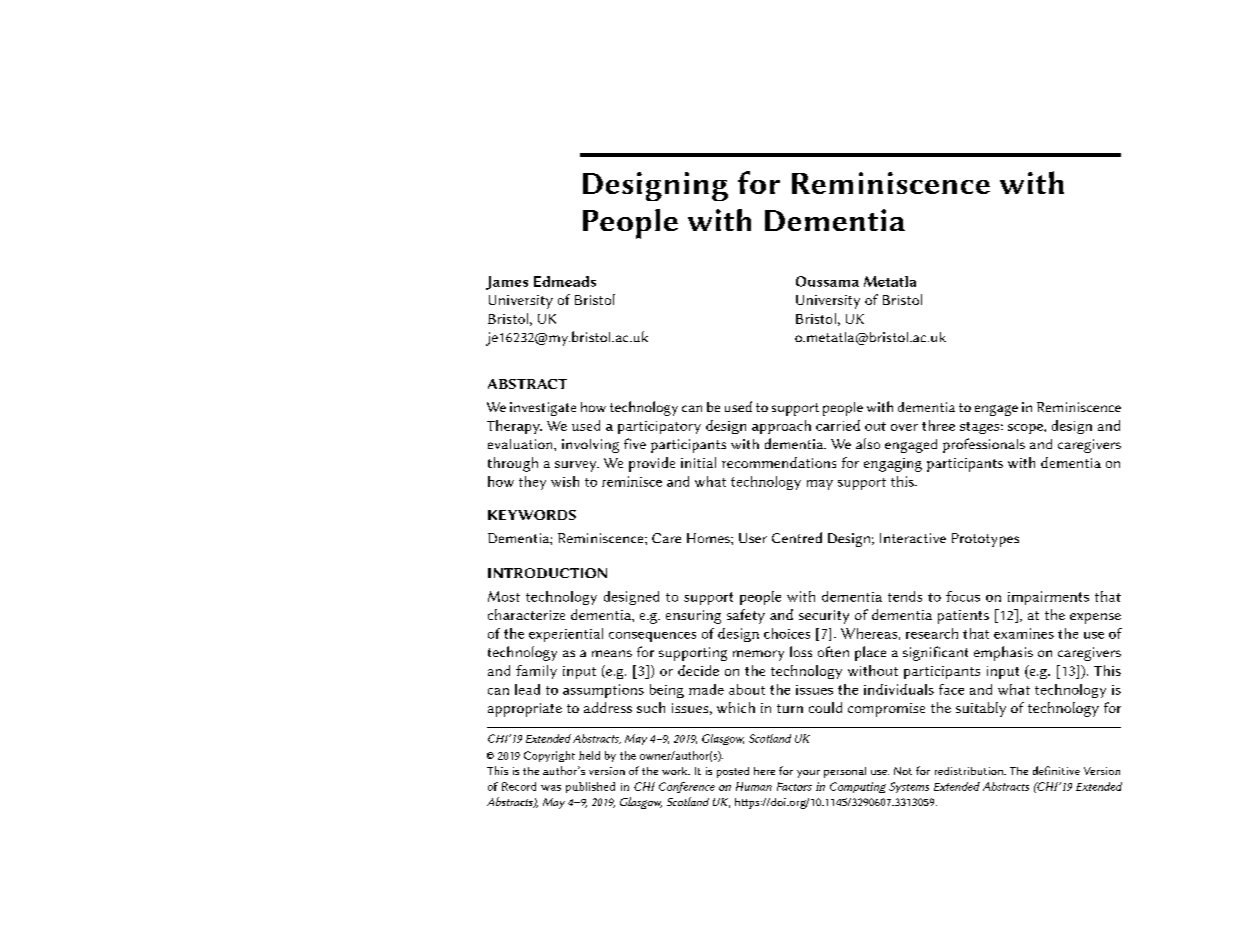  Describe the element at coordinates (985, 540) in the screenshot. I see `Prototypes` at that location.
